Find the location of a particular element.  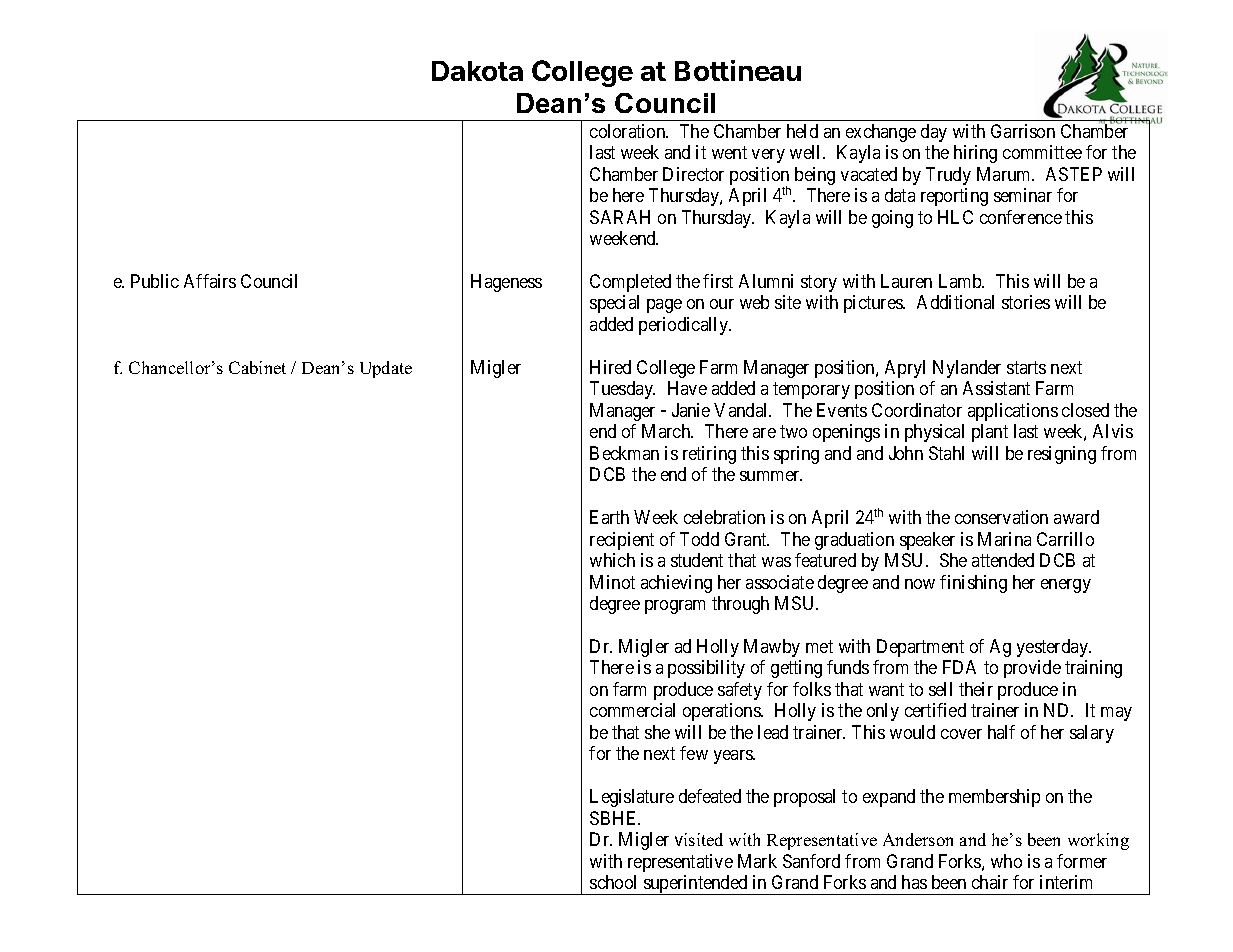

school is located at coordinates (613, 882).
